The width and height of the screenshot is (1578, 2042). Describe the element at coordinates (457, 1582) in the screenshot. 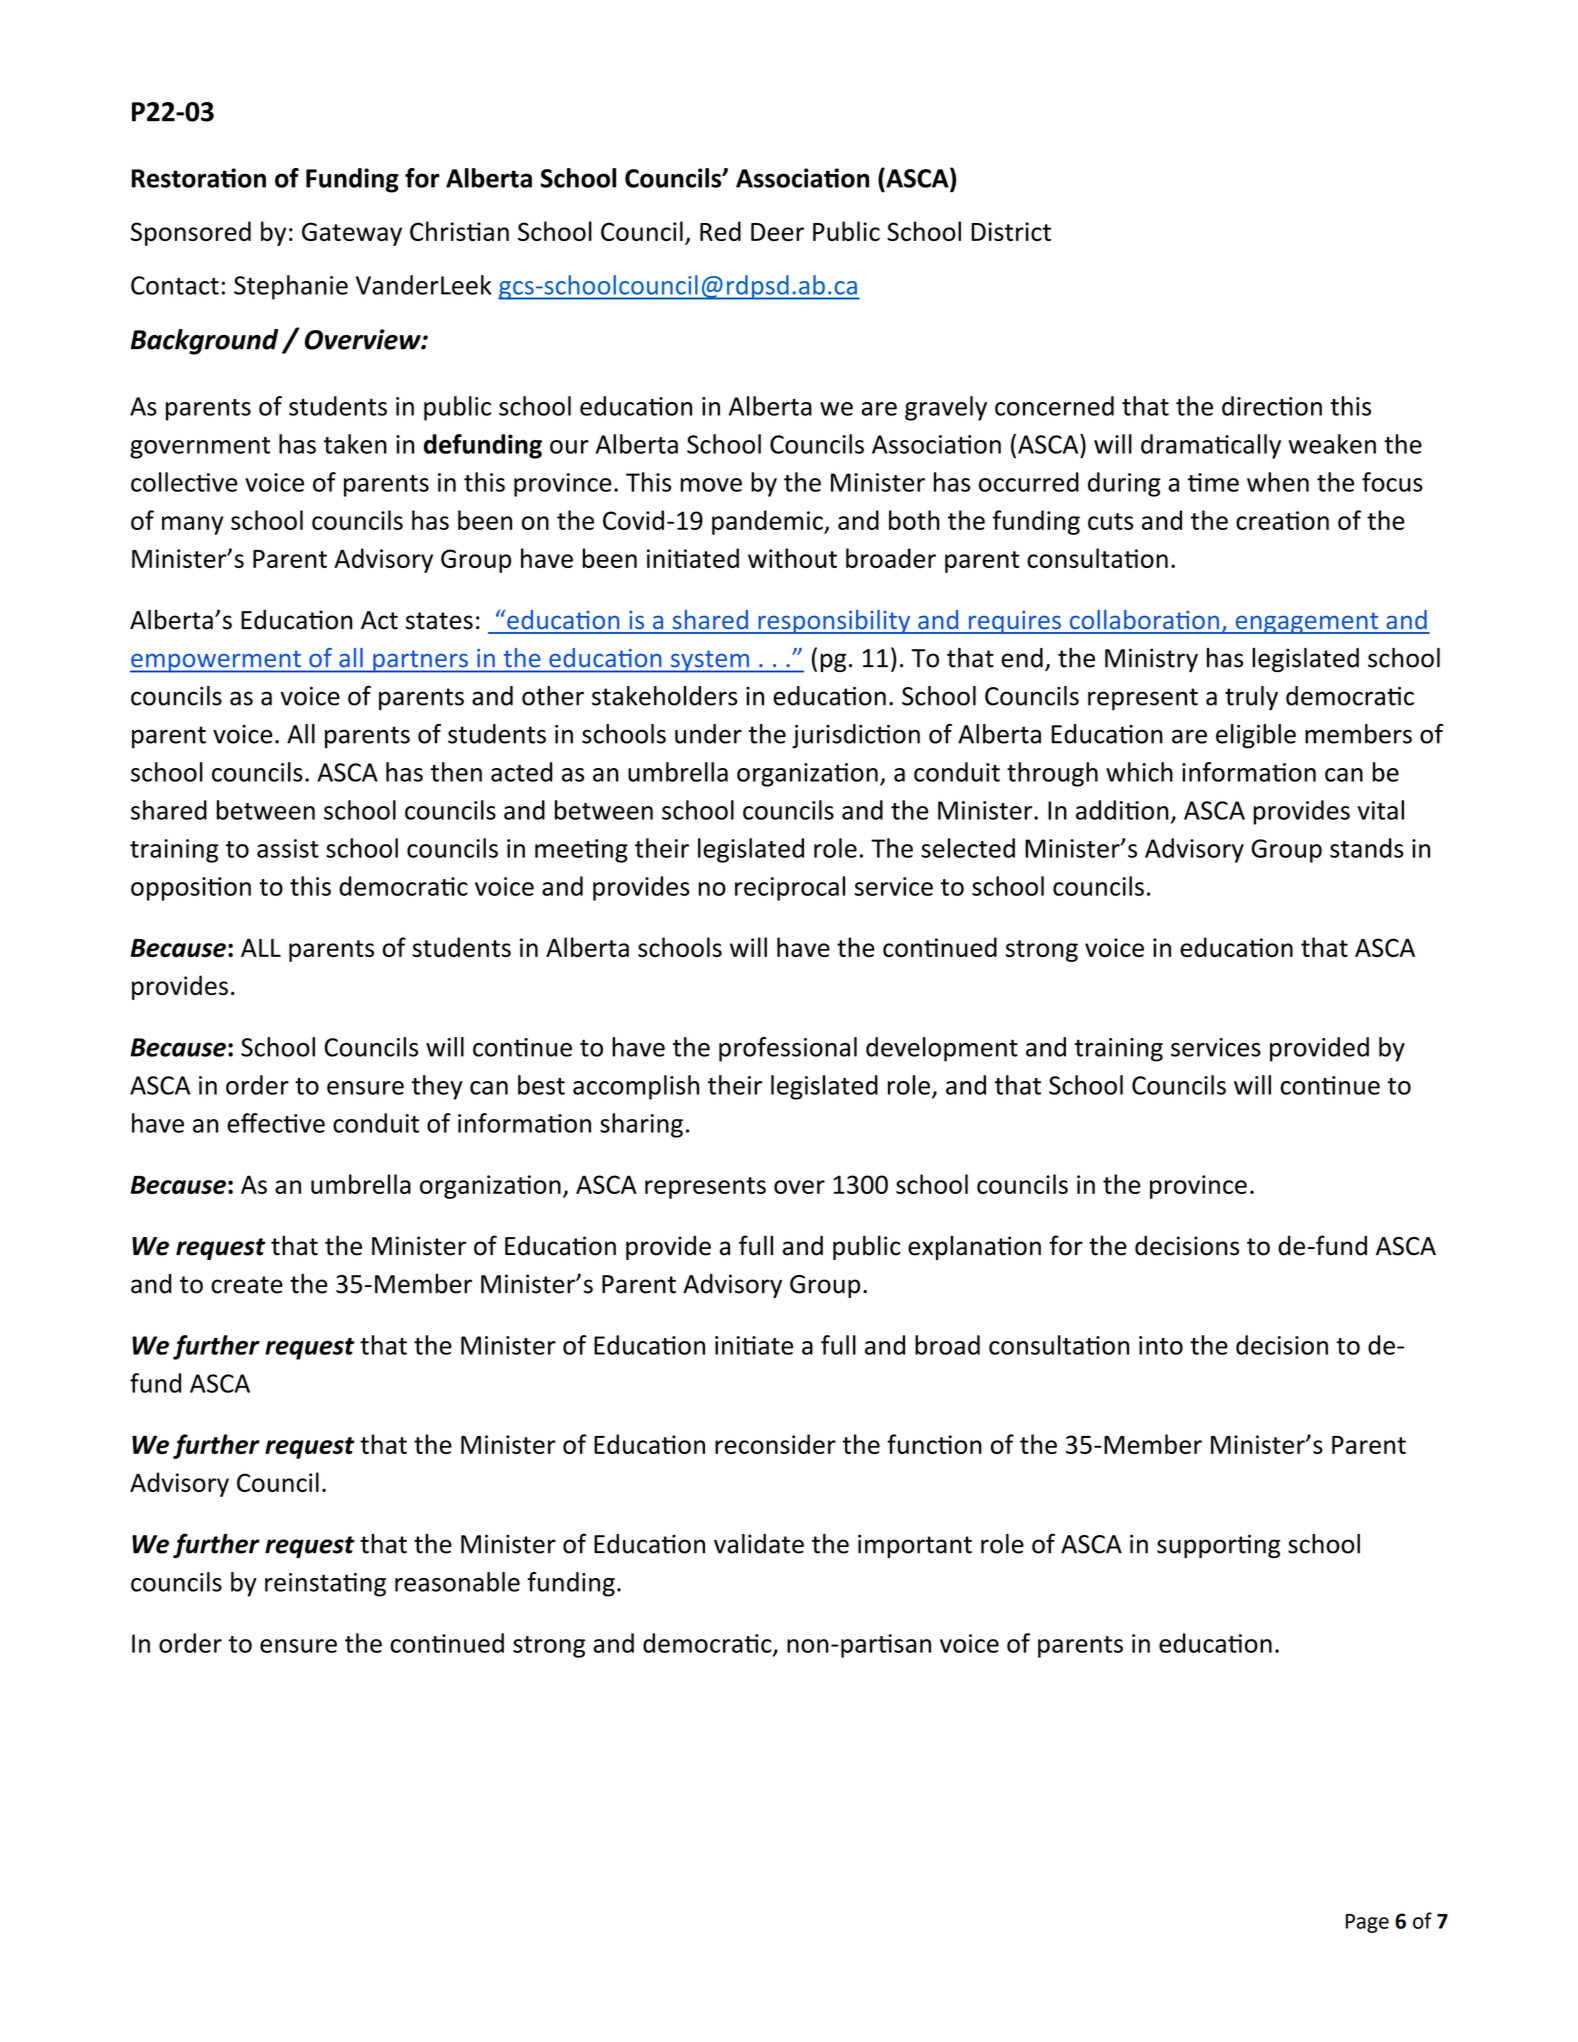

I see `reasonable` at that location.
